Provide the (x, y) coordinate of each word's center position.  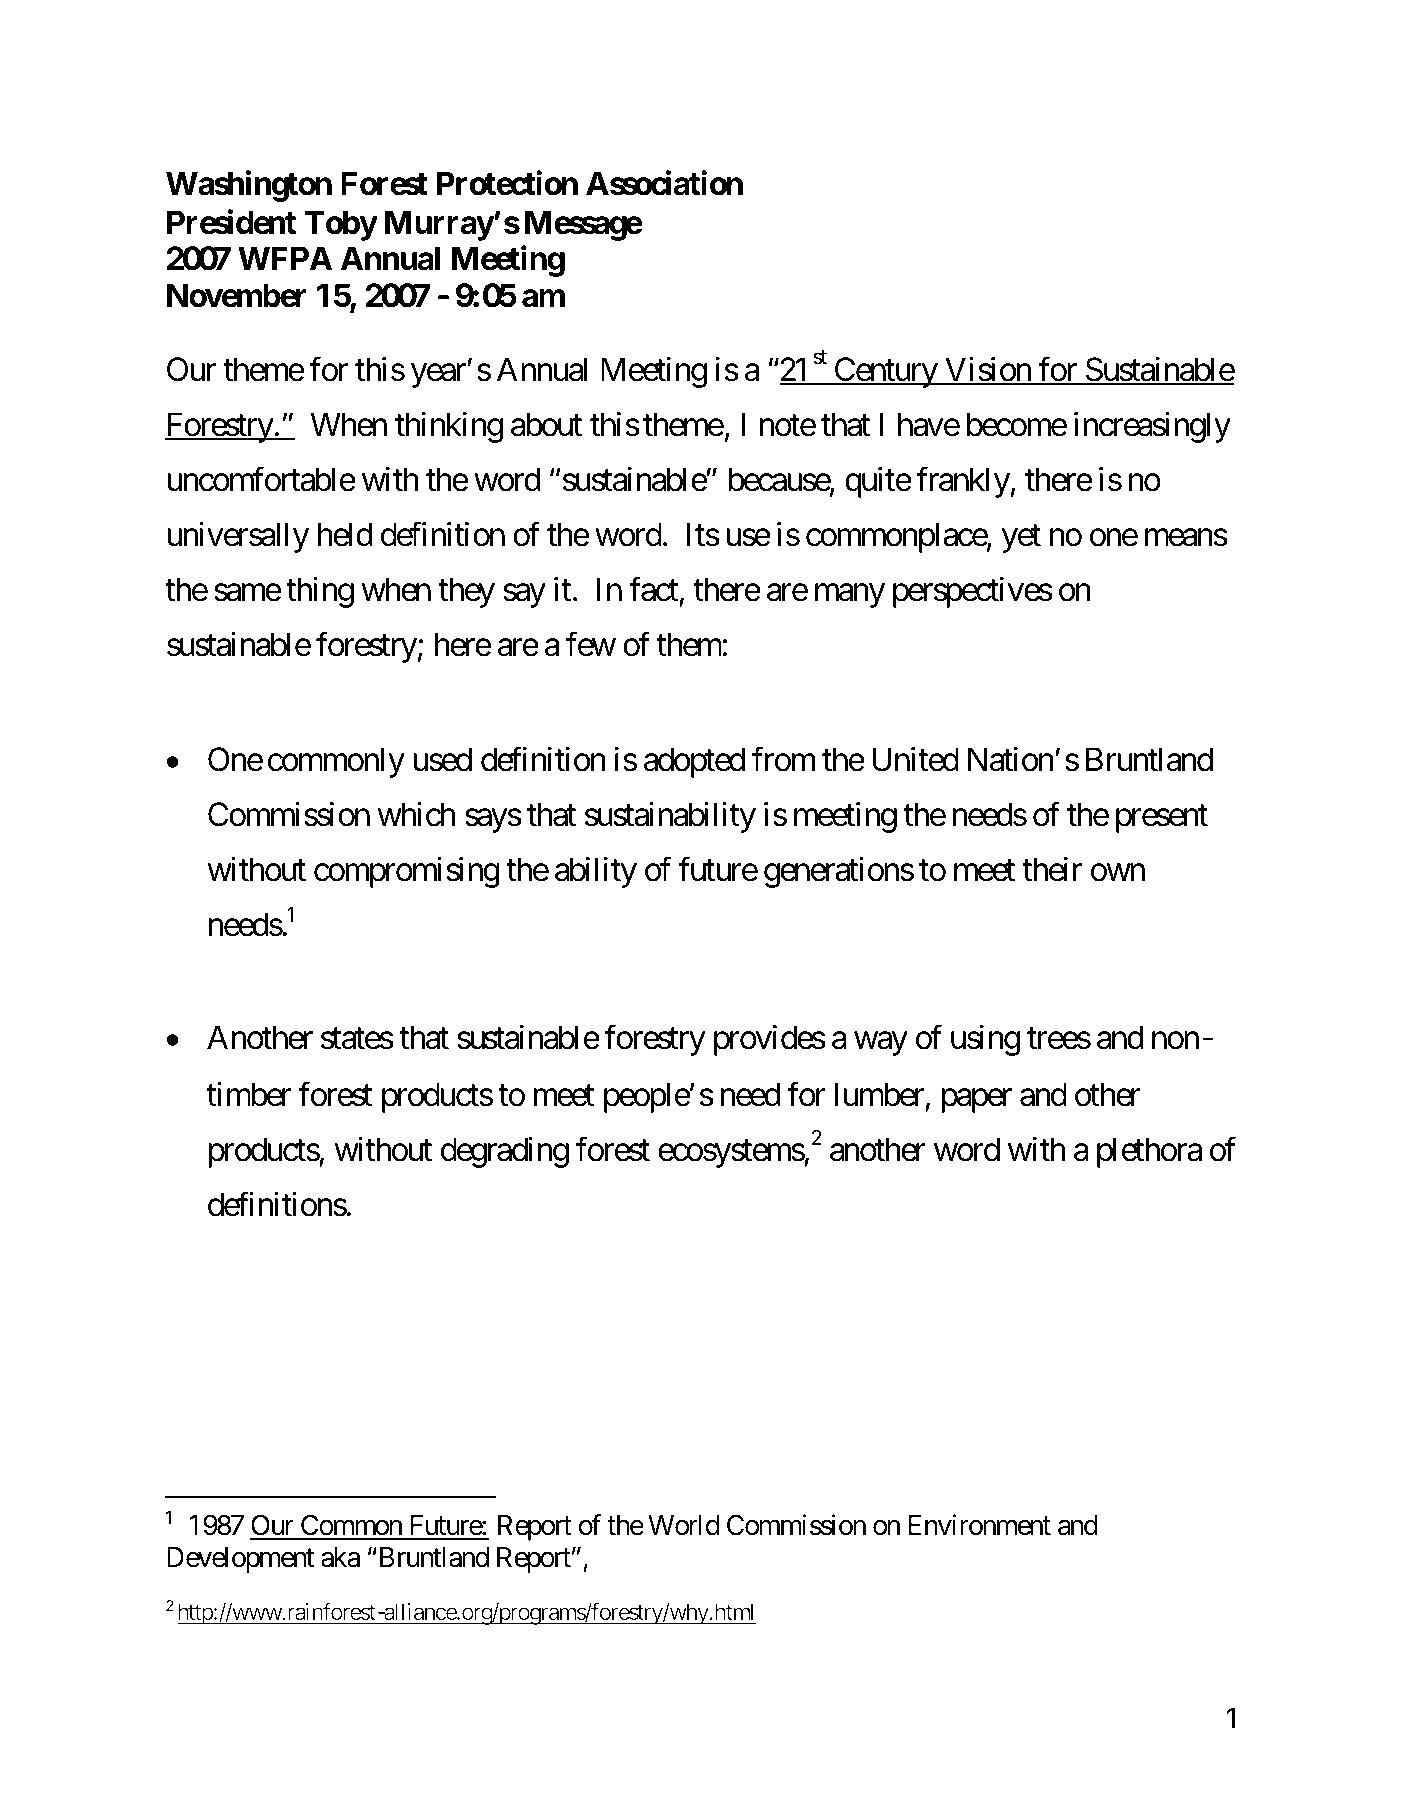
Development (240, 1560)
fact (654, 589)
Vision (988, 370)
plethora (1149, 1152)
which (416, 814)
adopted (694, 762)
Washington (249, 186)
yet (1021, 539)
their (1052, 869)
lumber (879, 1094)
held (345, 534)
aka (340, 1557)
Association (664, 183)
